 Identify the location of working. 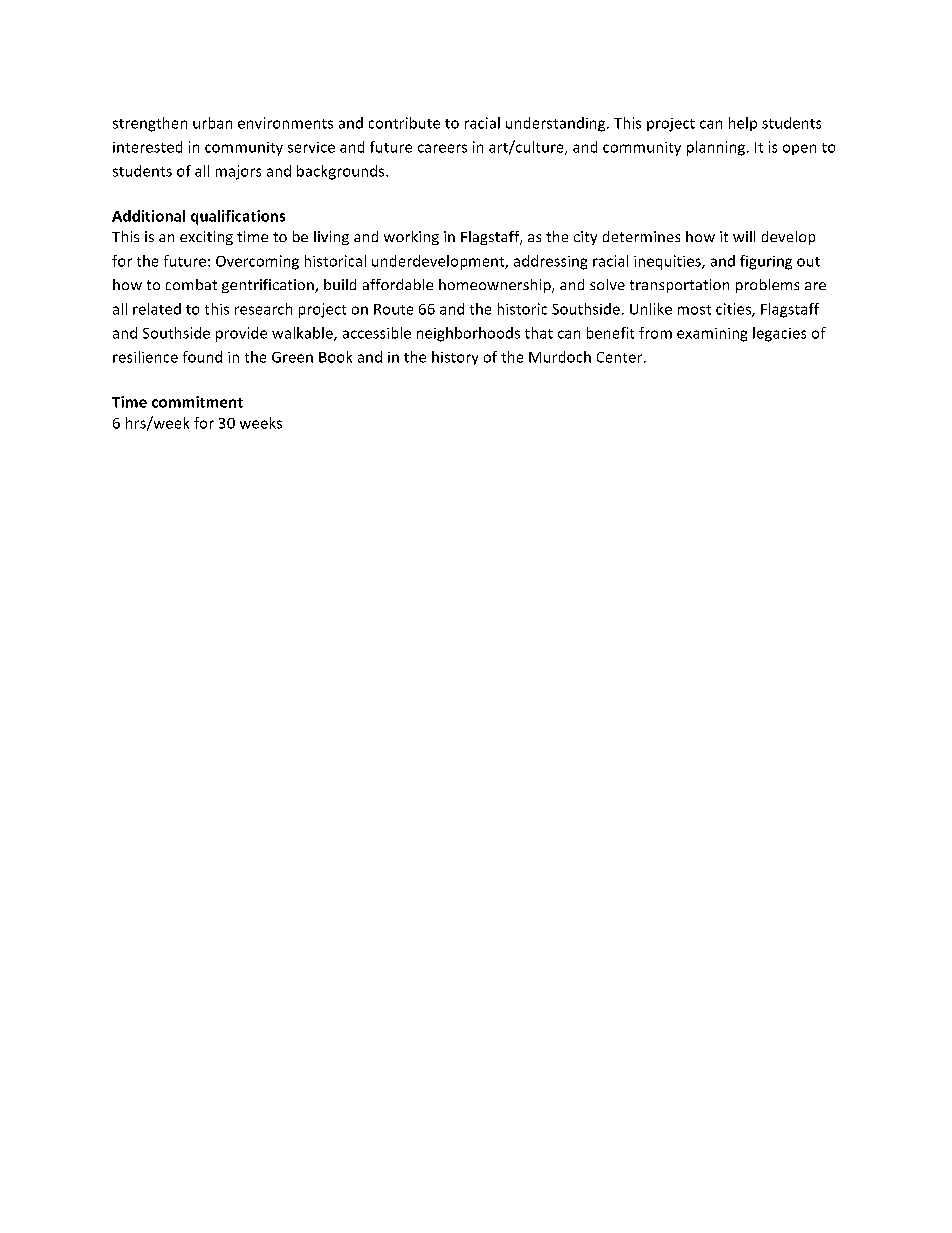
(411, 238).
